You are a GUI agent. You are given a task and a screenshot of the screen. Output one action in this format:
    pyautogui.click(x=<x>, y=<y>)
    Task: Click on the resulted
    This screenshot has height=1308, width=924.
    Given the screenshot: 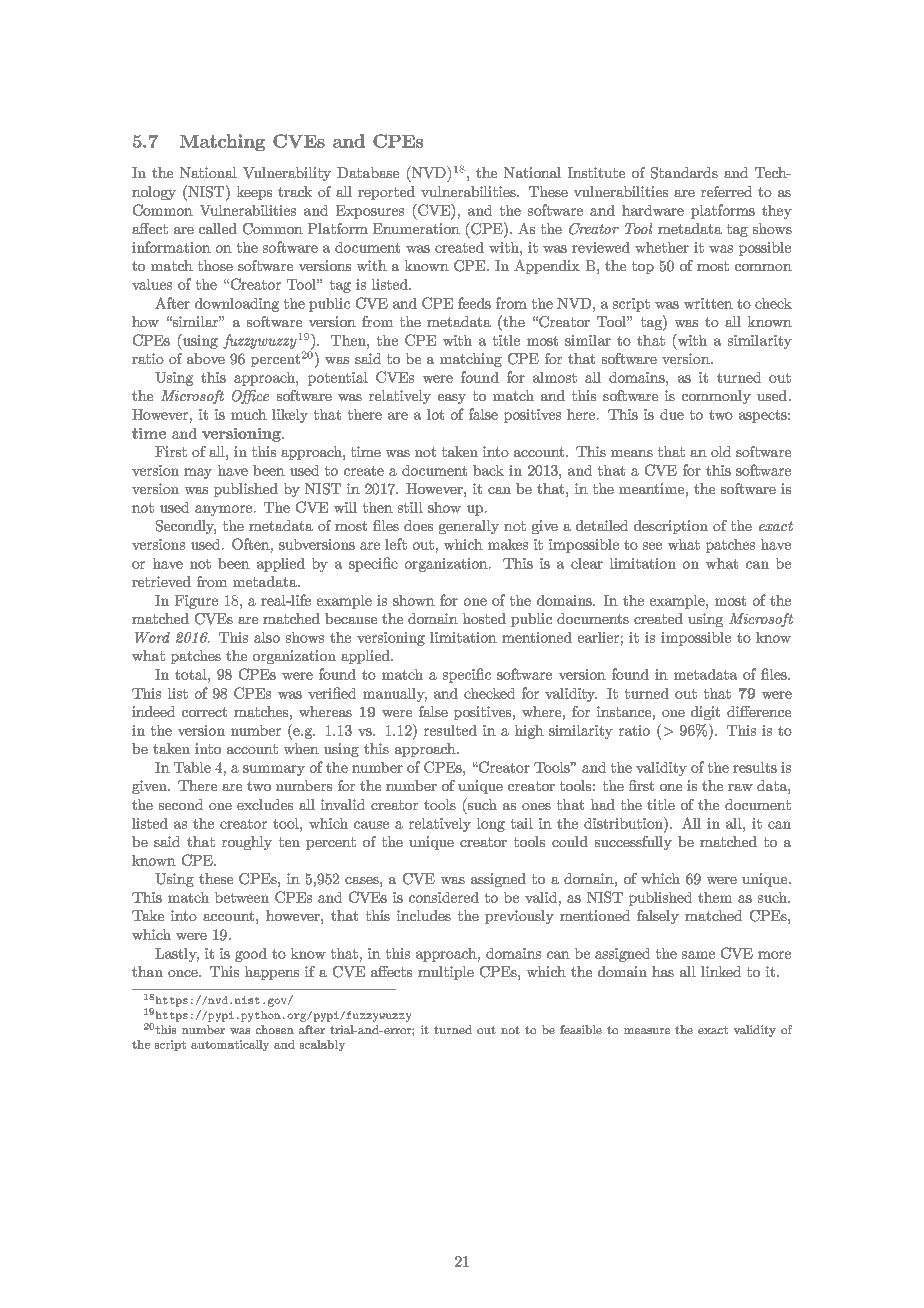 What is the action you would take?
    pyautogui.click(x=450, y=730)
